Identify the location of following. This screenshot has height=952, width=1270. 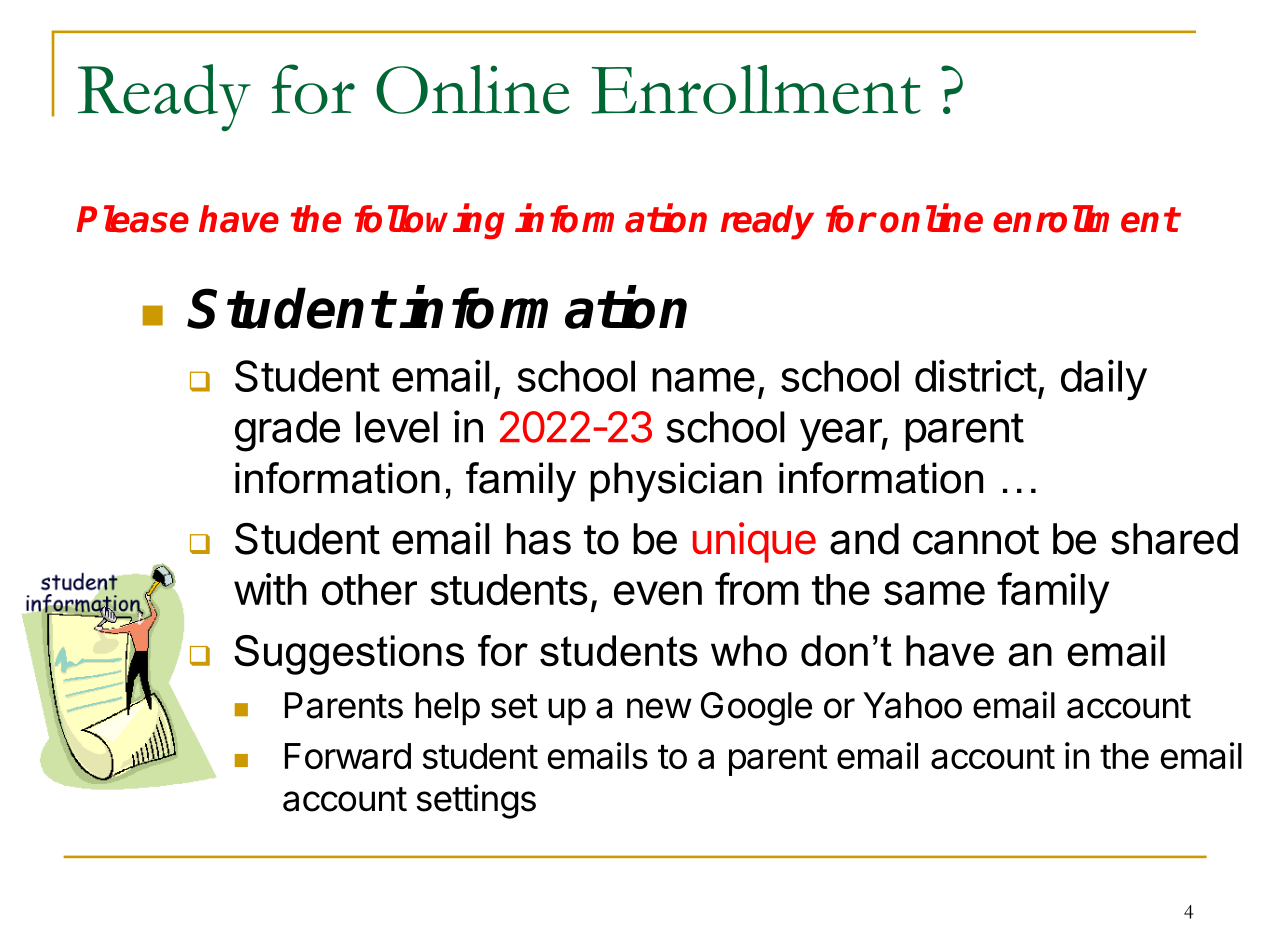
(429, 222).
